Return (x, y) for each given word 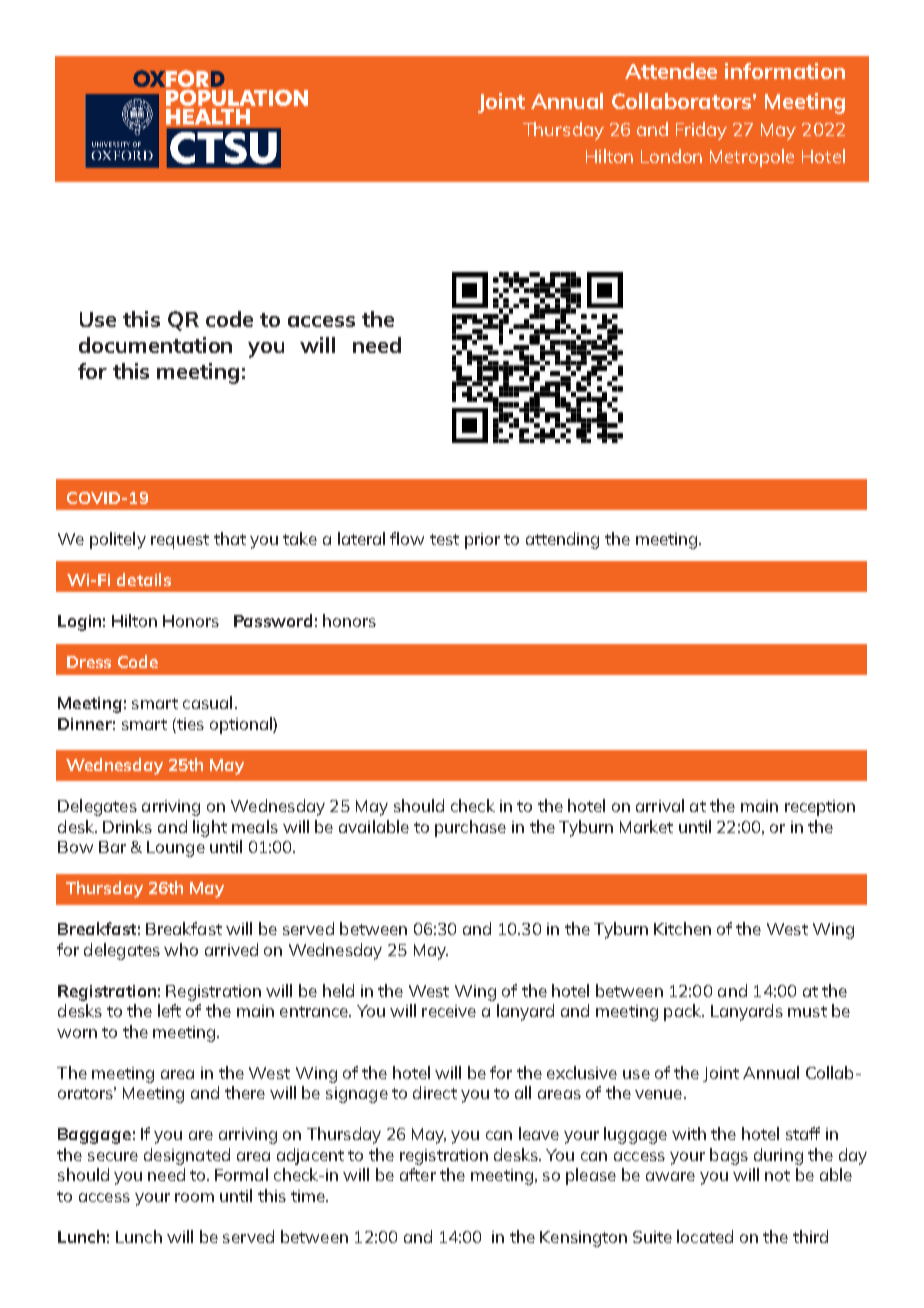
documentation (155, 345)
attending (562, 540)
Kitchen (682, 928)
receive (449, 1011)
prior (482, 541)
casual (207, 702)
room (194, 1197)
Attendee (671, 71)
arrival (660, 805)
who (181, 949)
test (444, 539)
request (180, 541)
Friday (701, 131)
